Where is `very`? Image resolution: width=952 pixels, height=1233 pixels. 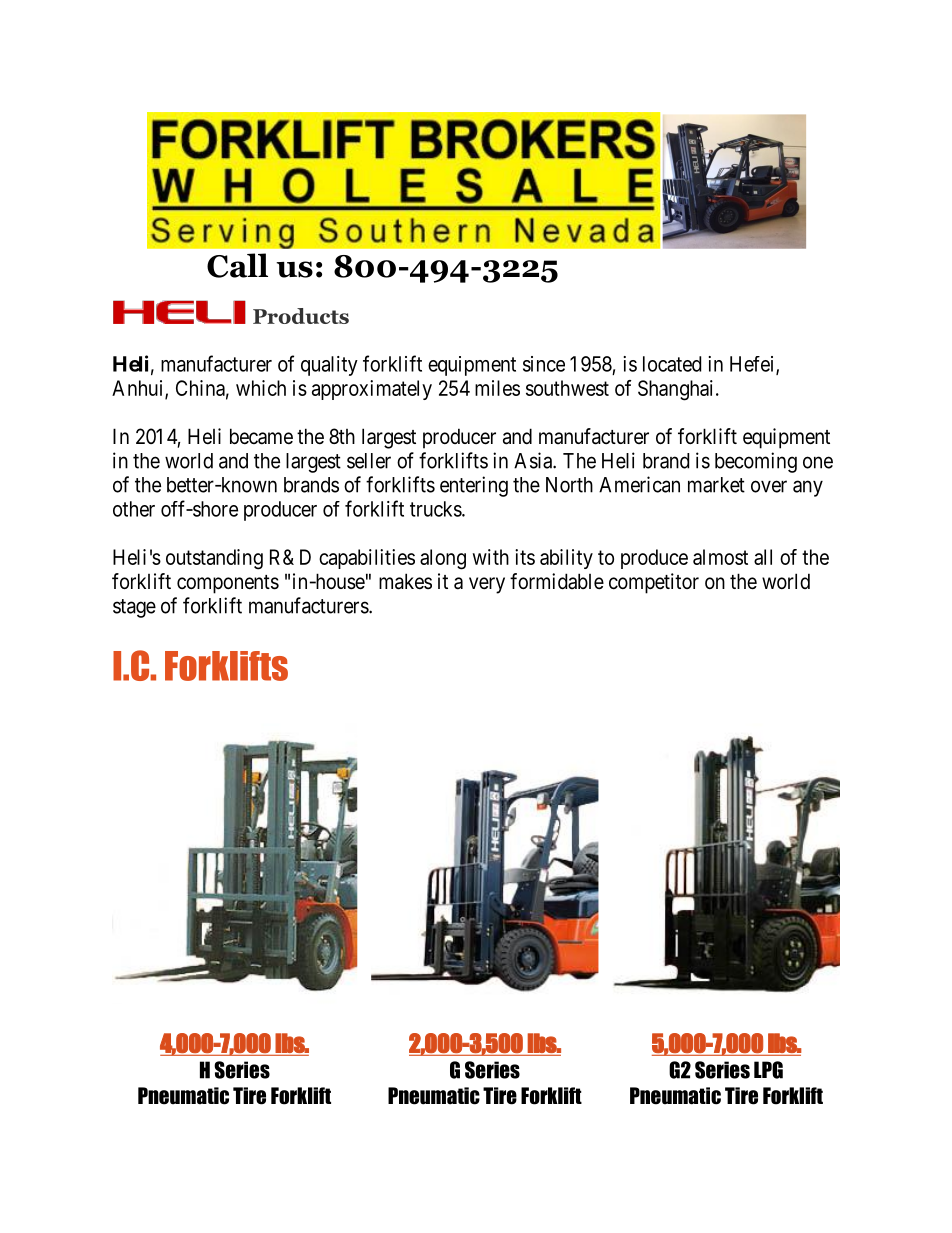 very is located at coordinates (487, 585).
